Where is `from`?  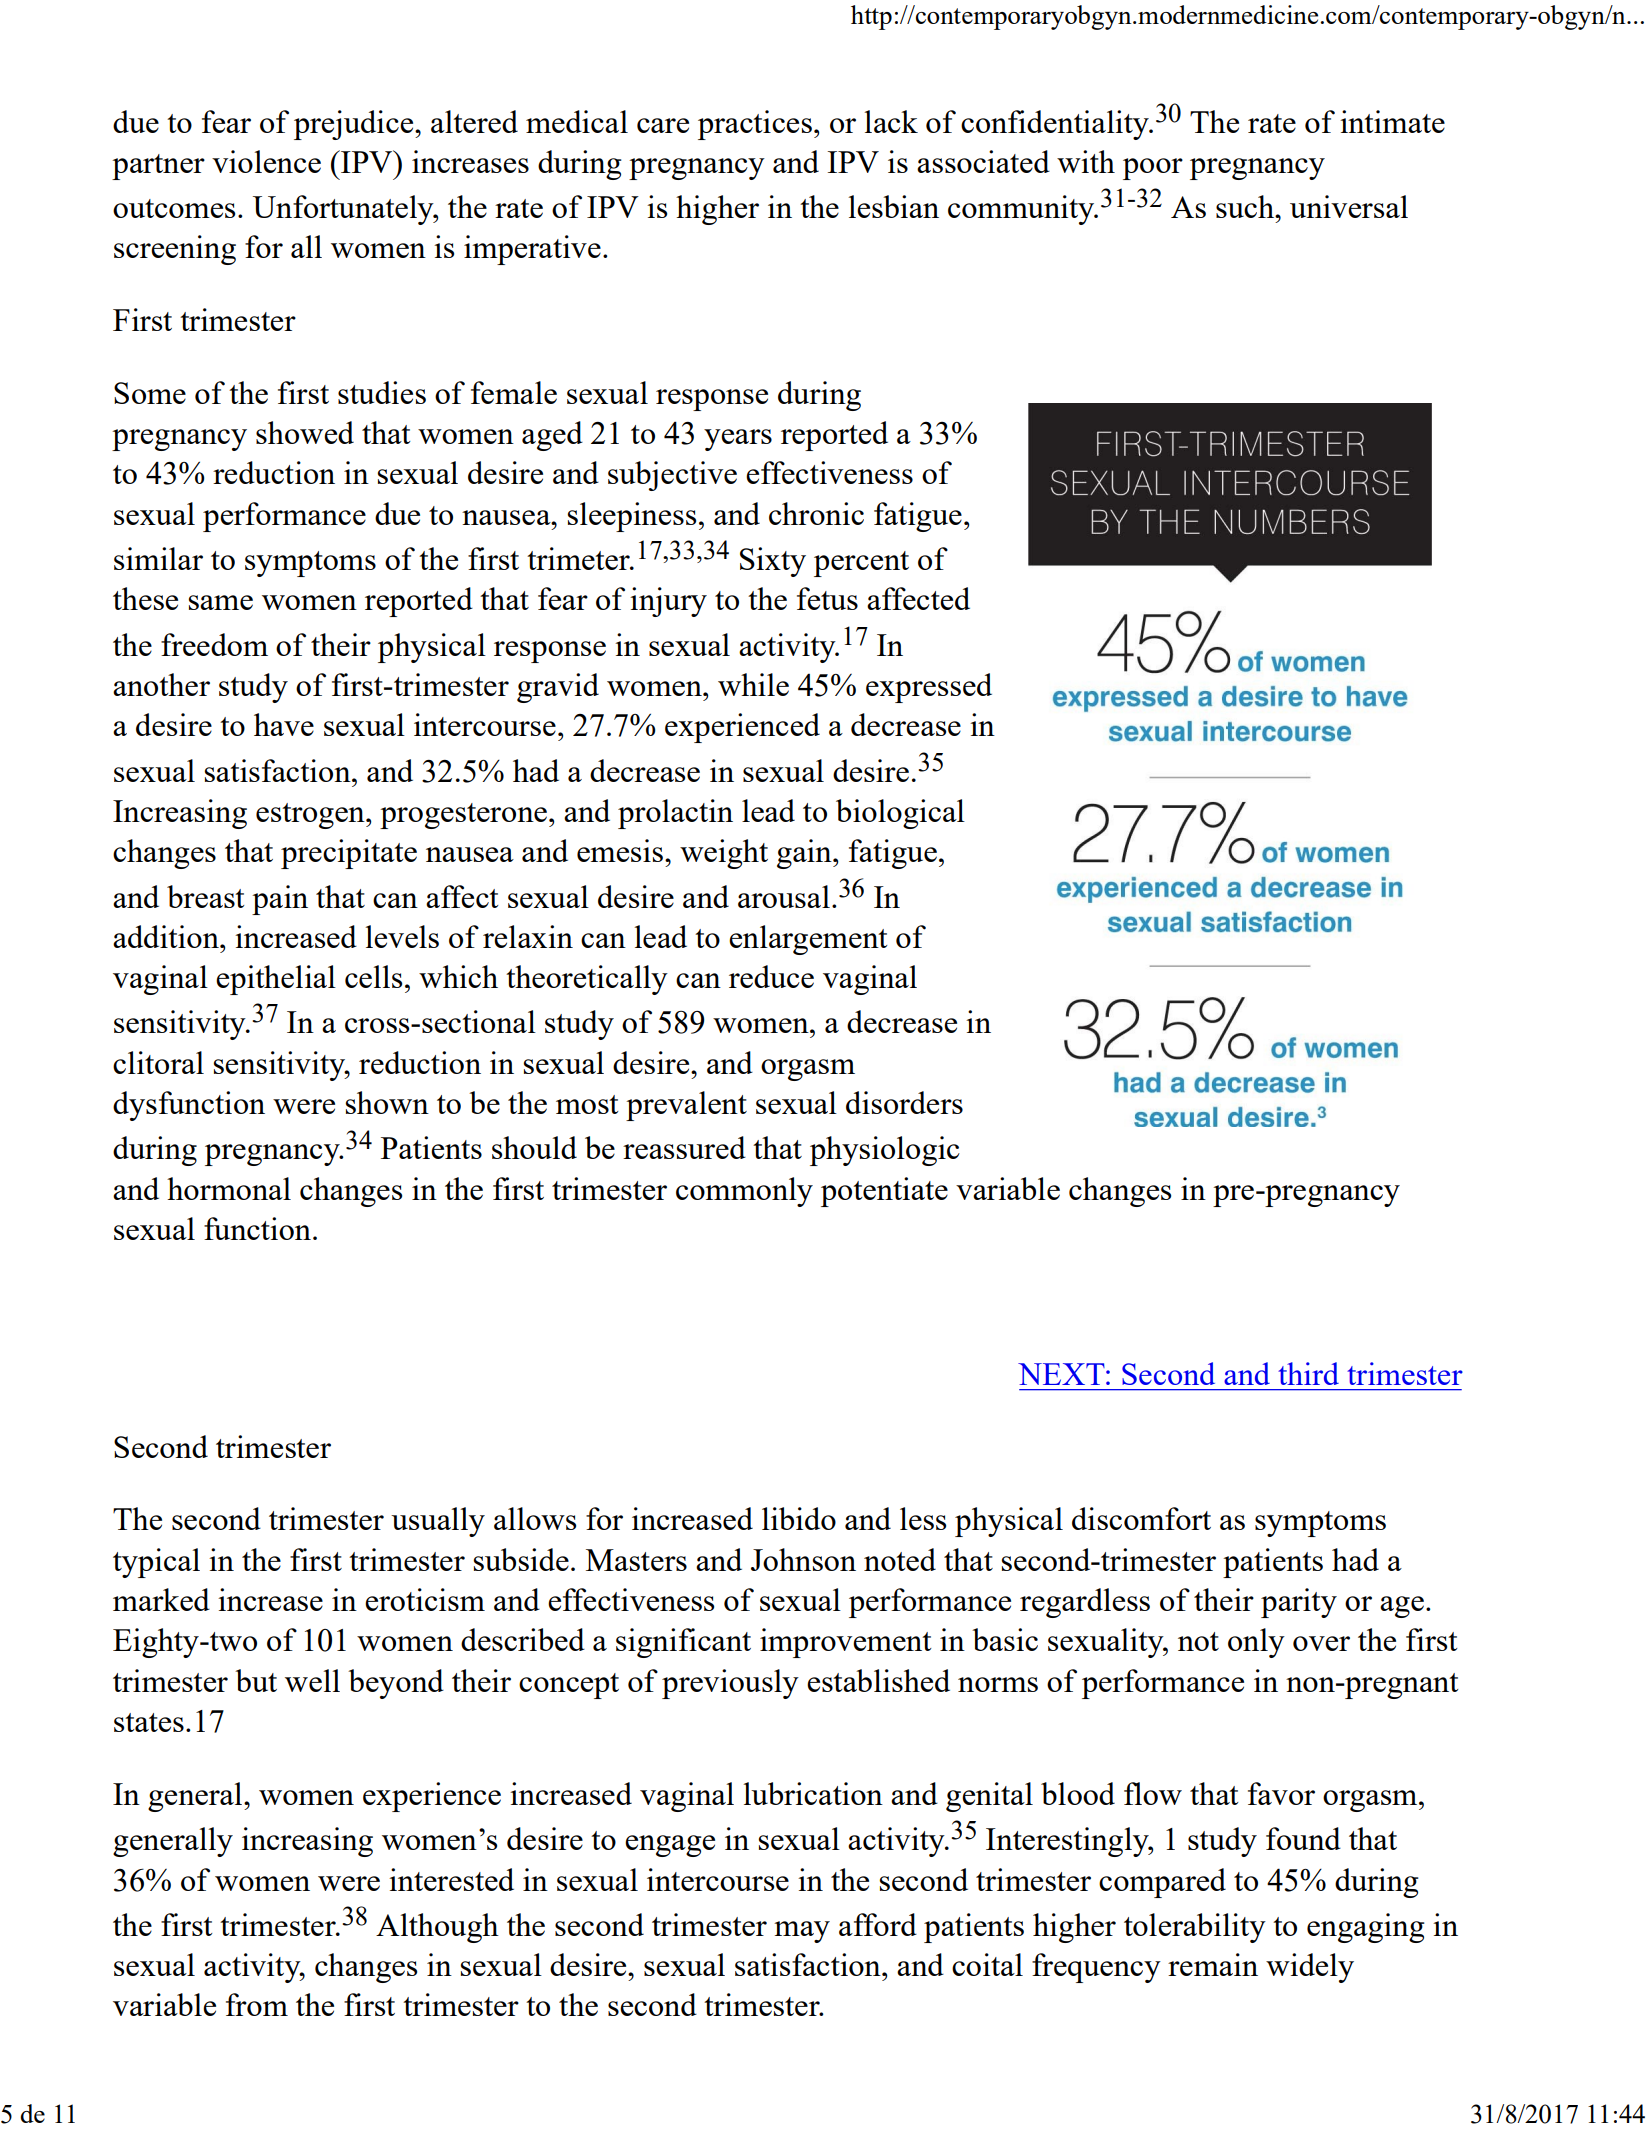
from is located at coordinates (257, 2004).
